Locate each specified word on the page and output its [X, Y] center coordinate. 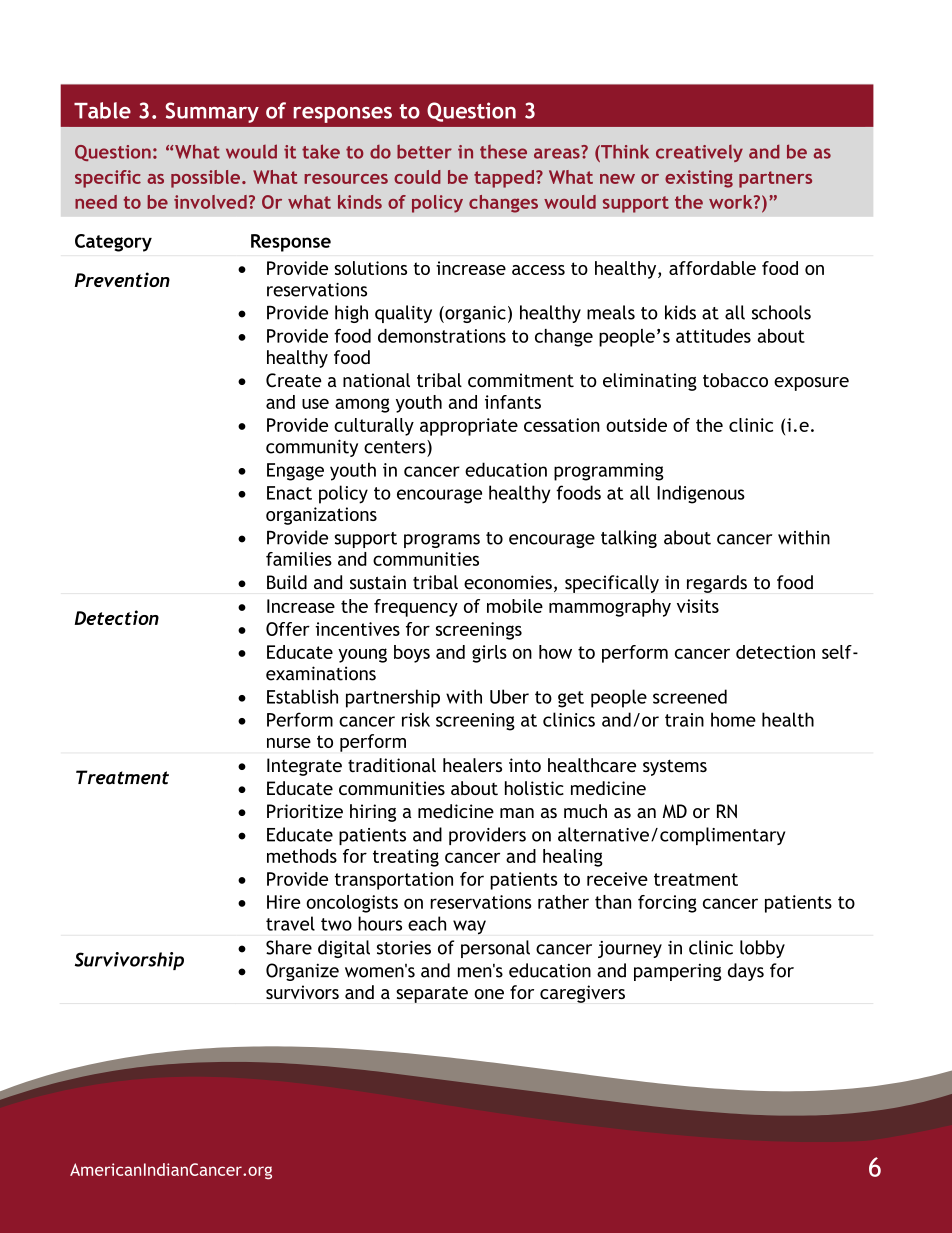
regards [717, 584]
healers [472, 765]
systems [675, 767]
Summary [212, 112]
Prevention [122, 279]
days [746, 972]
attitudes [713, 336]
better [424, 151]
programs [442, 541]
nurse [289, 743]
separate [432, 995]
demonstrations [442, 336]
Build [287, 582]
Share [289, 947]
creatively [699, 153]
